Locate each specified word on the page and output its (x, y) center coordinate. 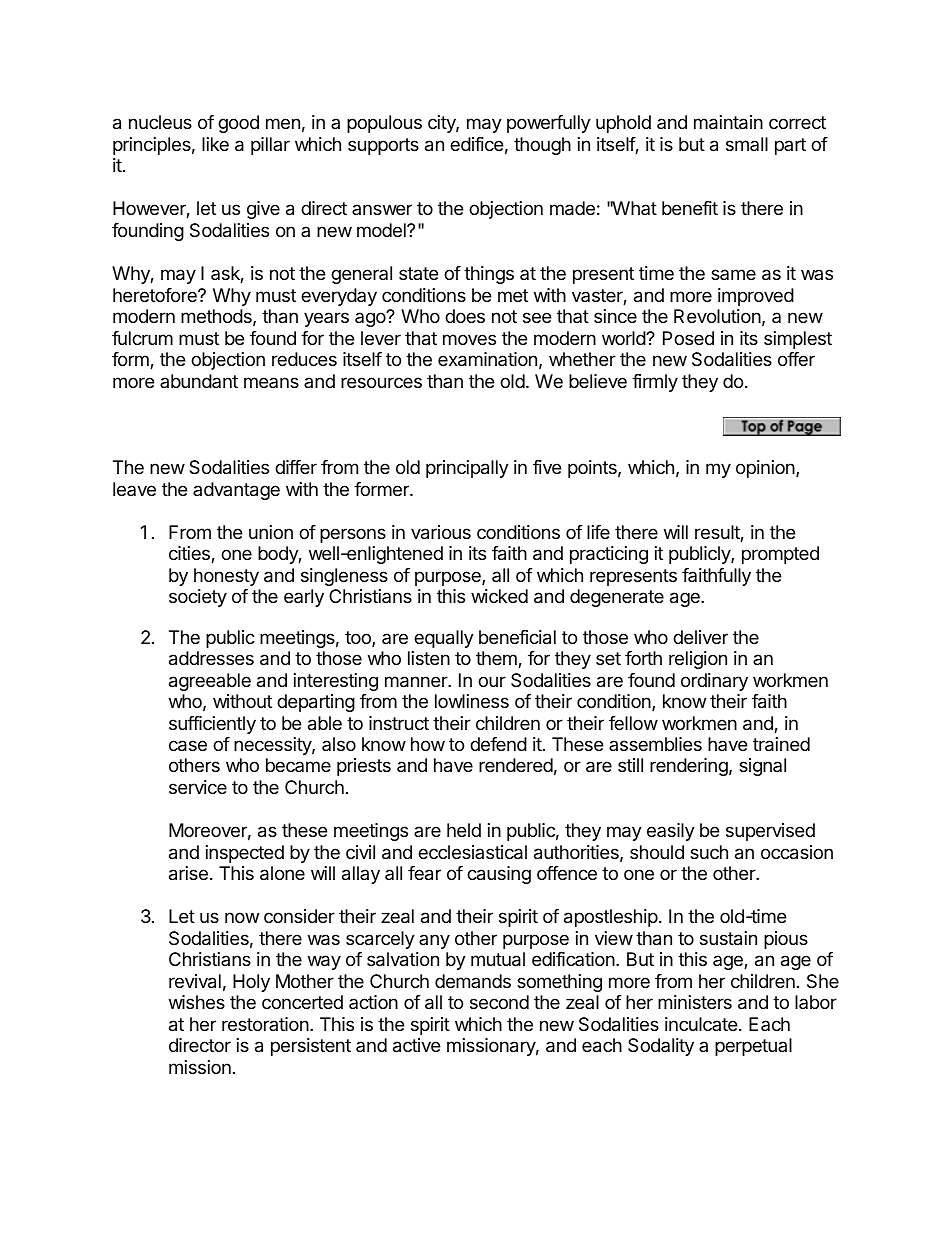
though (542, 146)
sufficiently (212, 725)
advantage (236, 491)
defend (498, 744)
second (499, 1002)
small (747, 144)
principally (467, 469)
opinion (766, 469)
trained (781, 744)
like (215, 144)
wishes (197, 1002)
